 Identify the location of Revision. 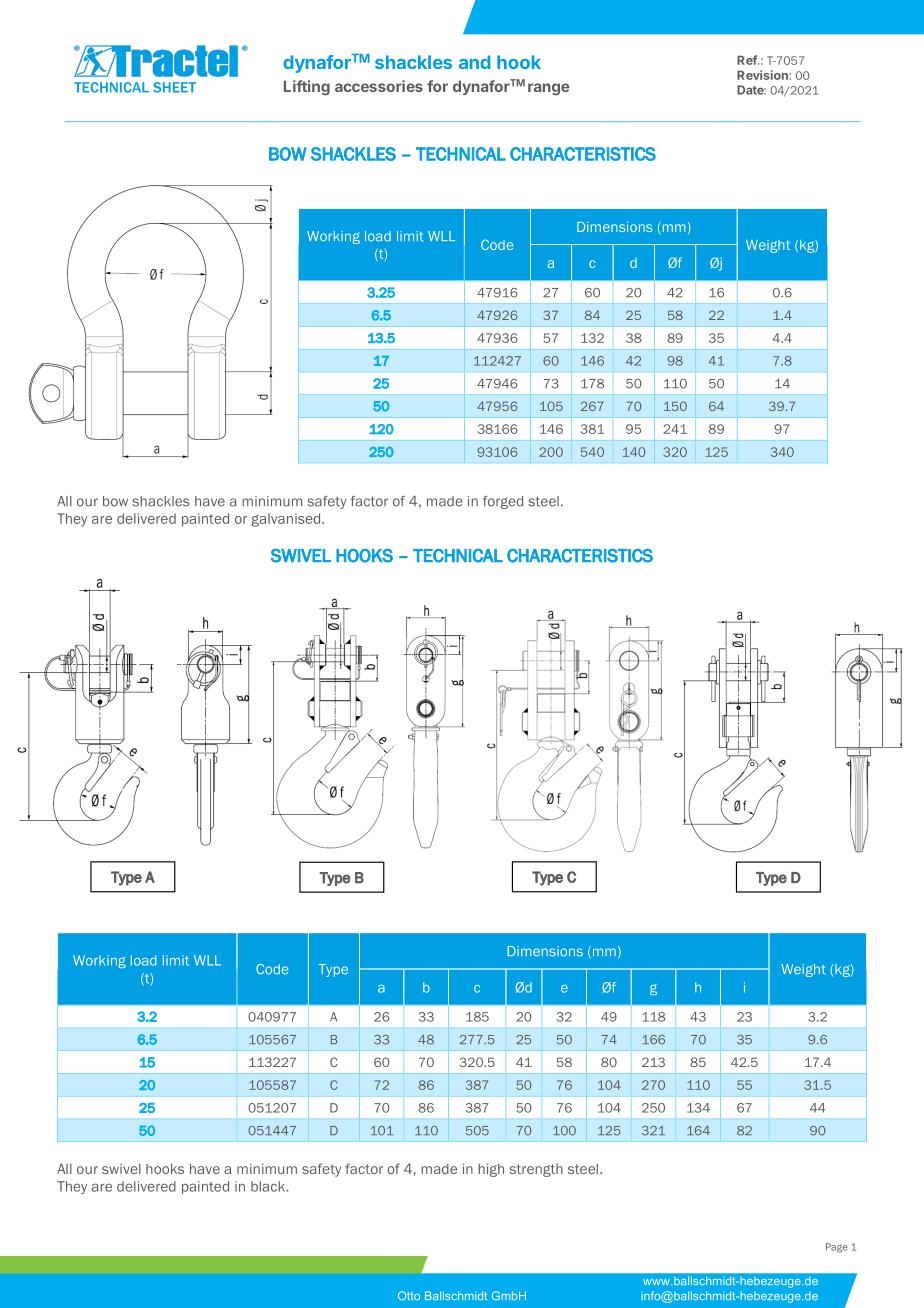
(762, 75).
